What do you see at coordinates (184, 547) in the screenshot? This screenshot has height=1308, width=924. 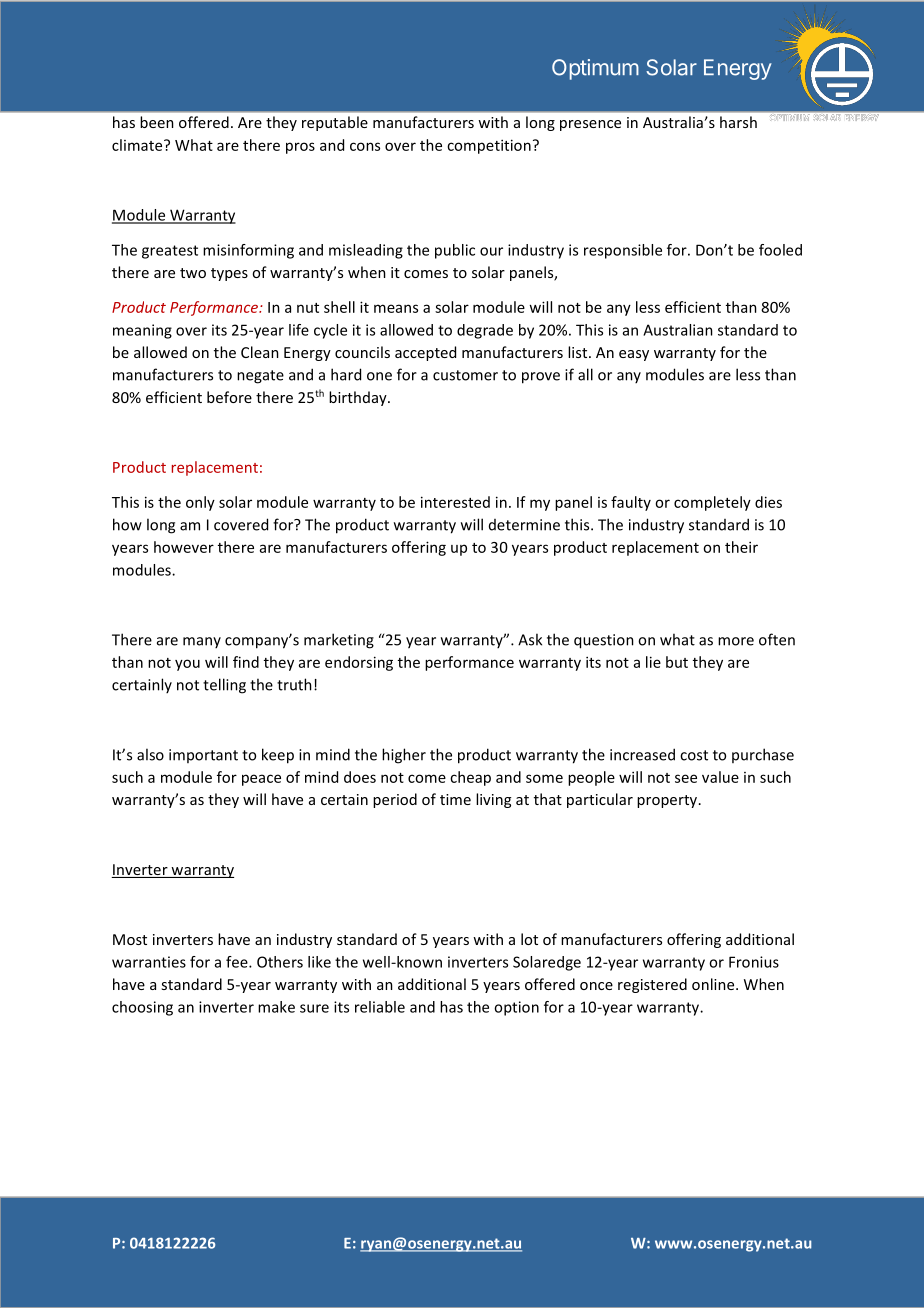 I see `however` at bounding box center [184, 547].
